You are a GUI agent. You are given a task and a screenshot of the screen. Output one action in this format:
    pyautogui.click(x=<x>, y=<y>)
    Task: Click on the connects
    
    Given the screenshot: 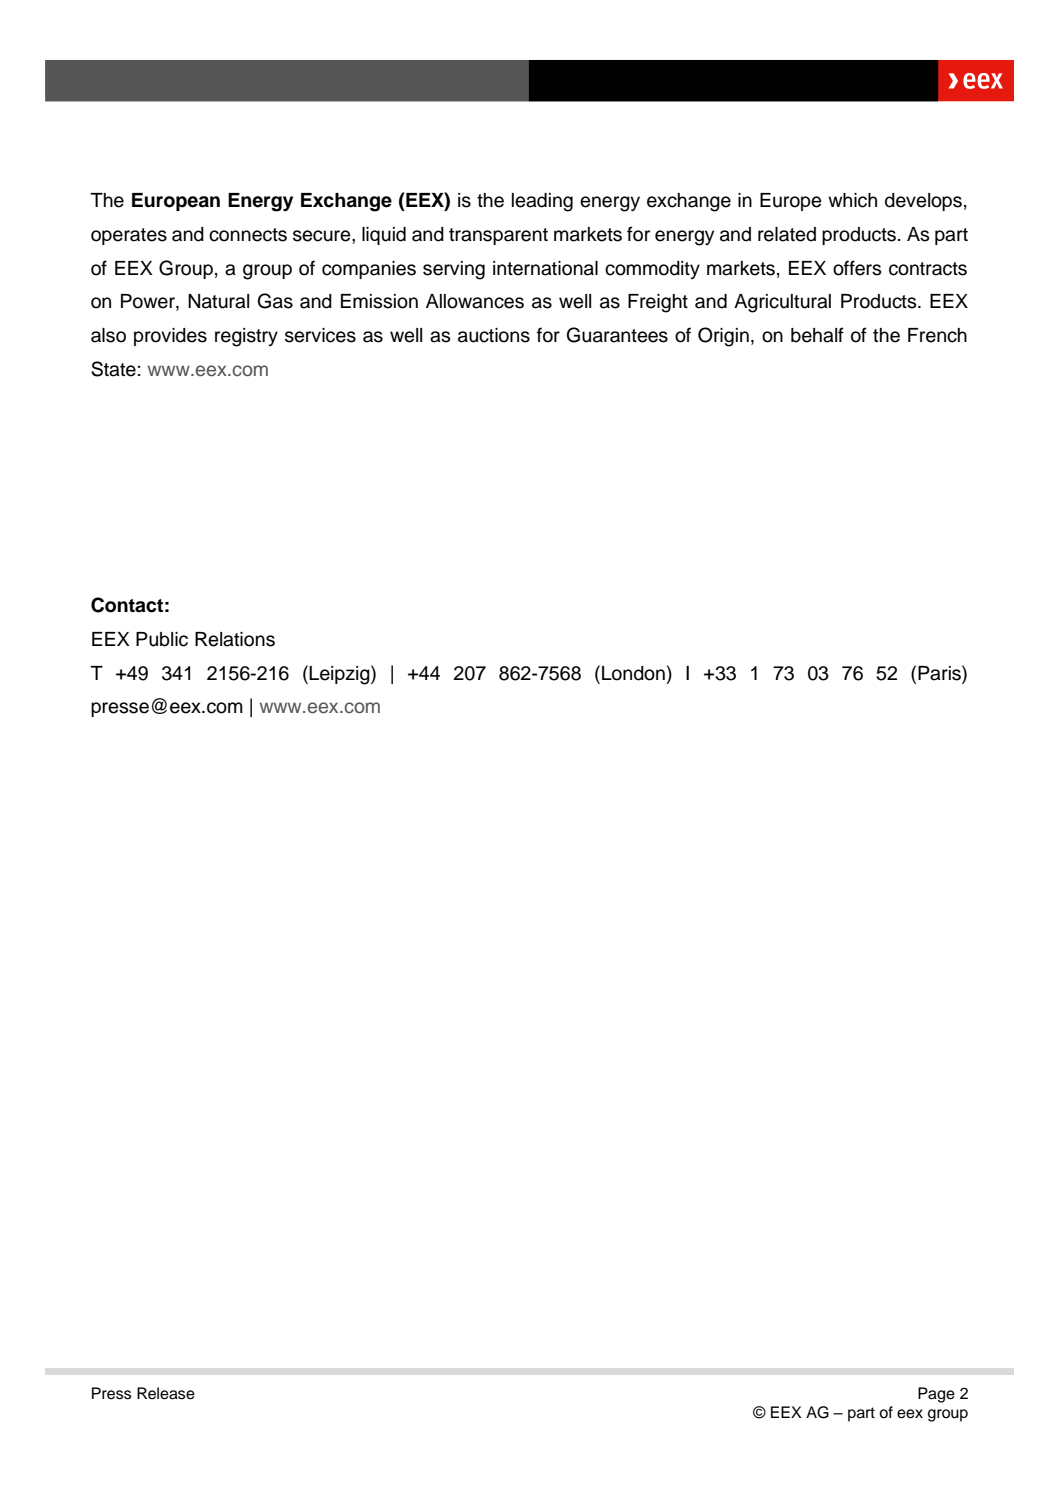 What is the action you would take?
    pyautogui.click(x=248, y=235)
